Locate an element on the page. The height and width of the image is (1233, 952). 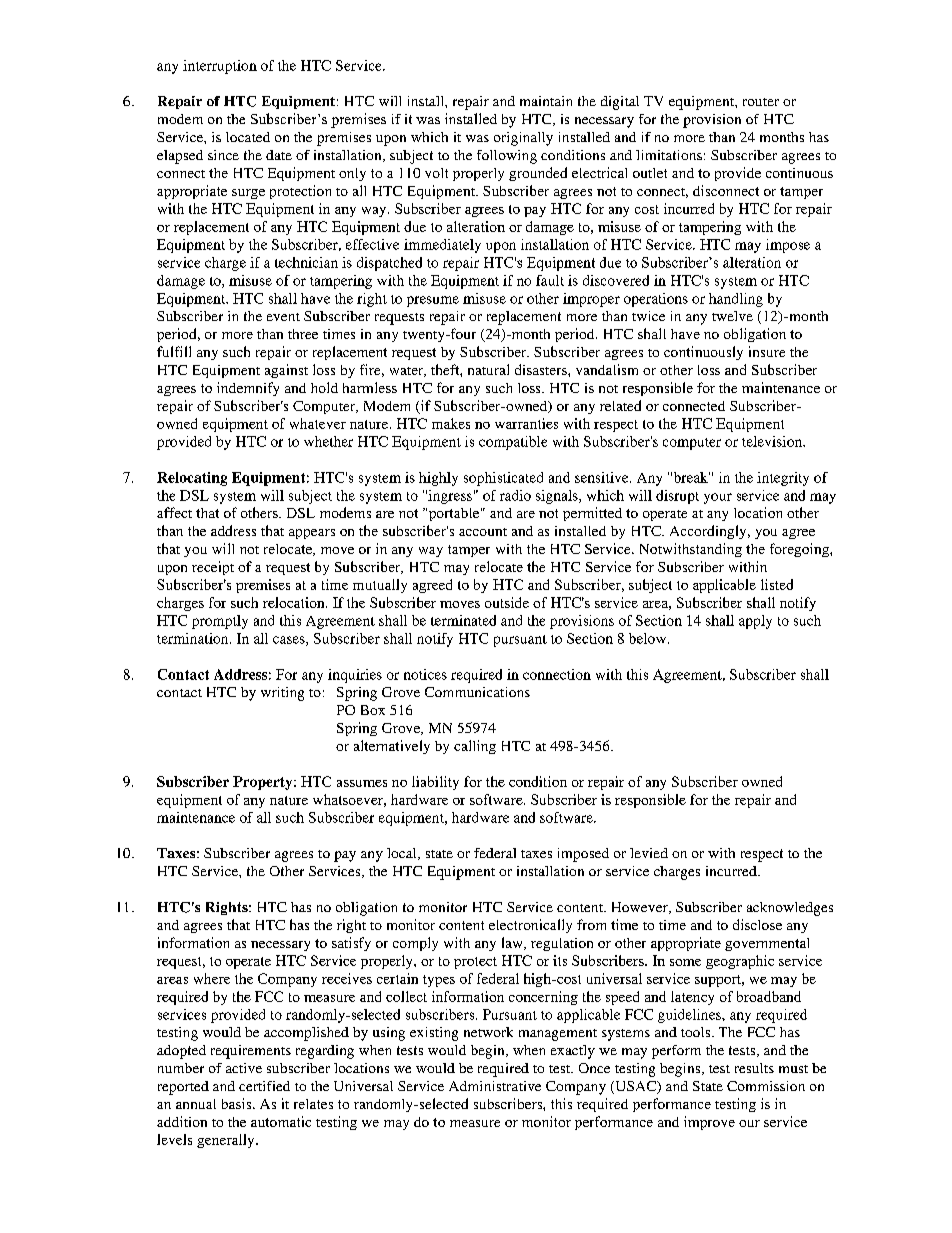
apply is located at coordinates (755, 622).
